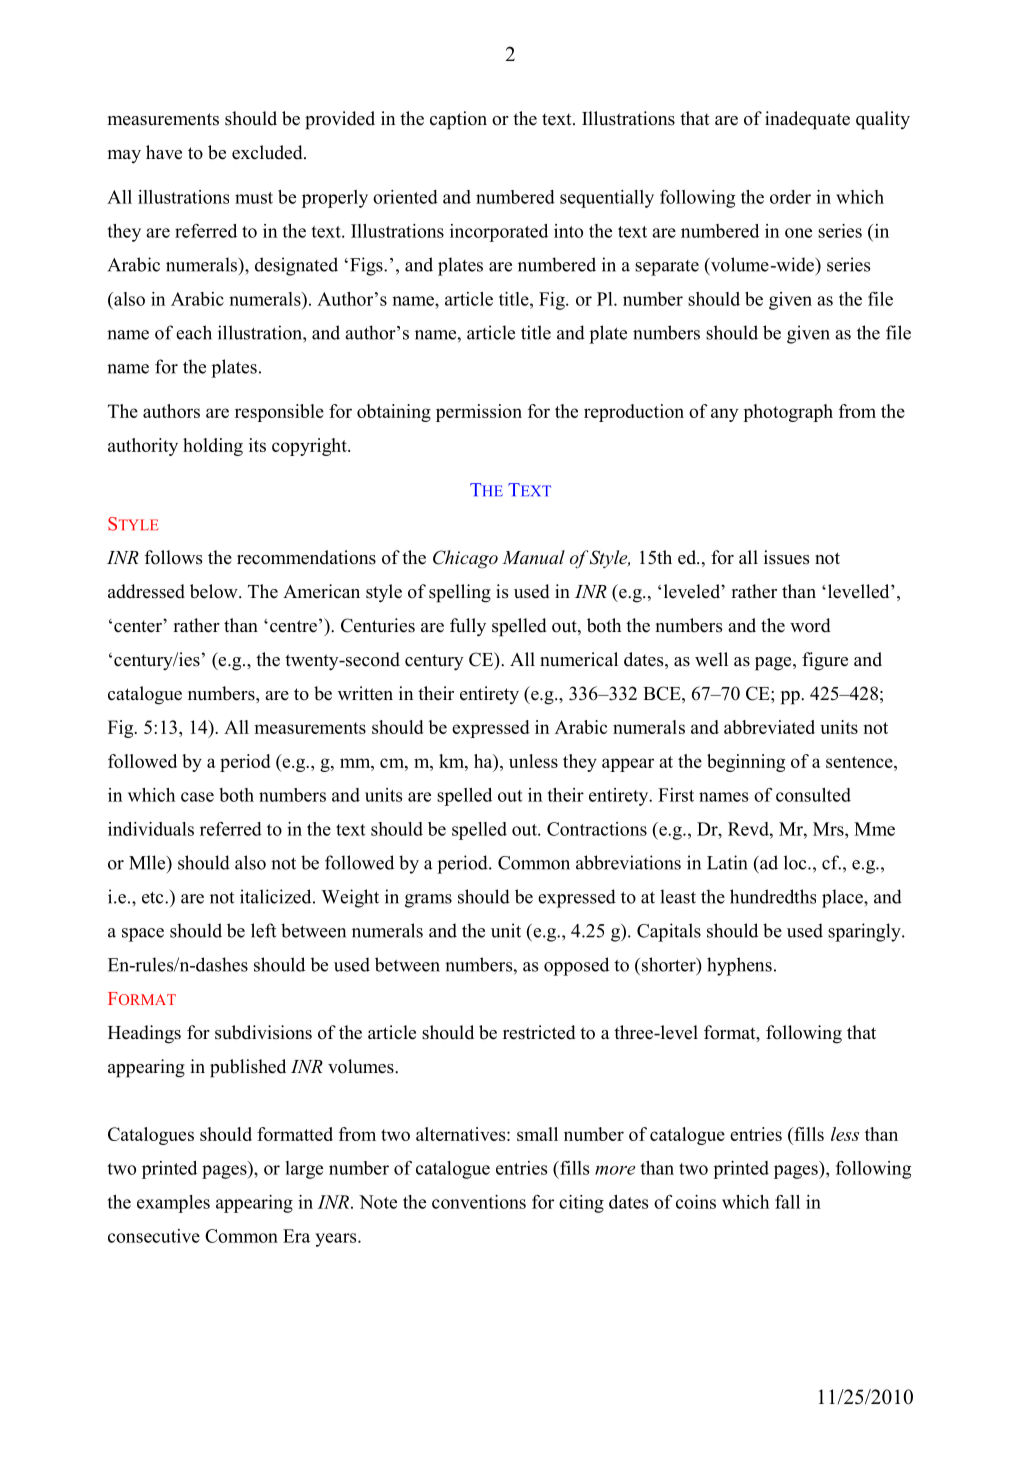 The image size is (1021, 1462). Describe the element at coordinates (807, 120) in the image. I see `inadequate` at that location.
